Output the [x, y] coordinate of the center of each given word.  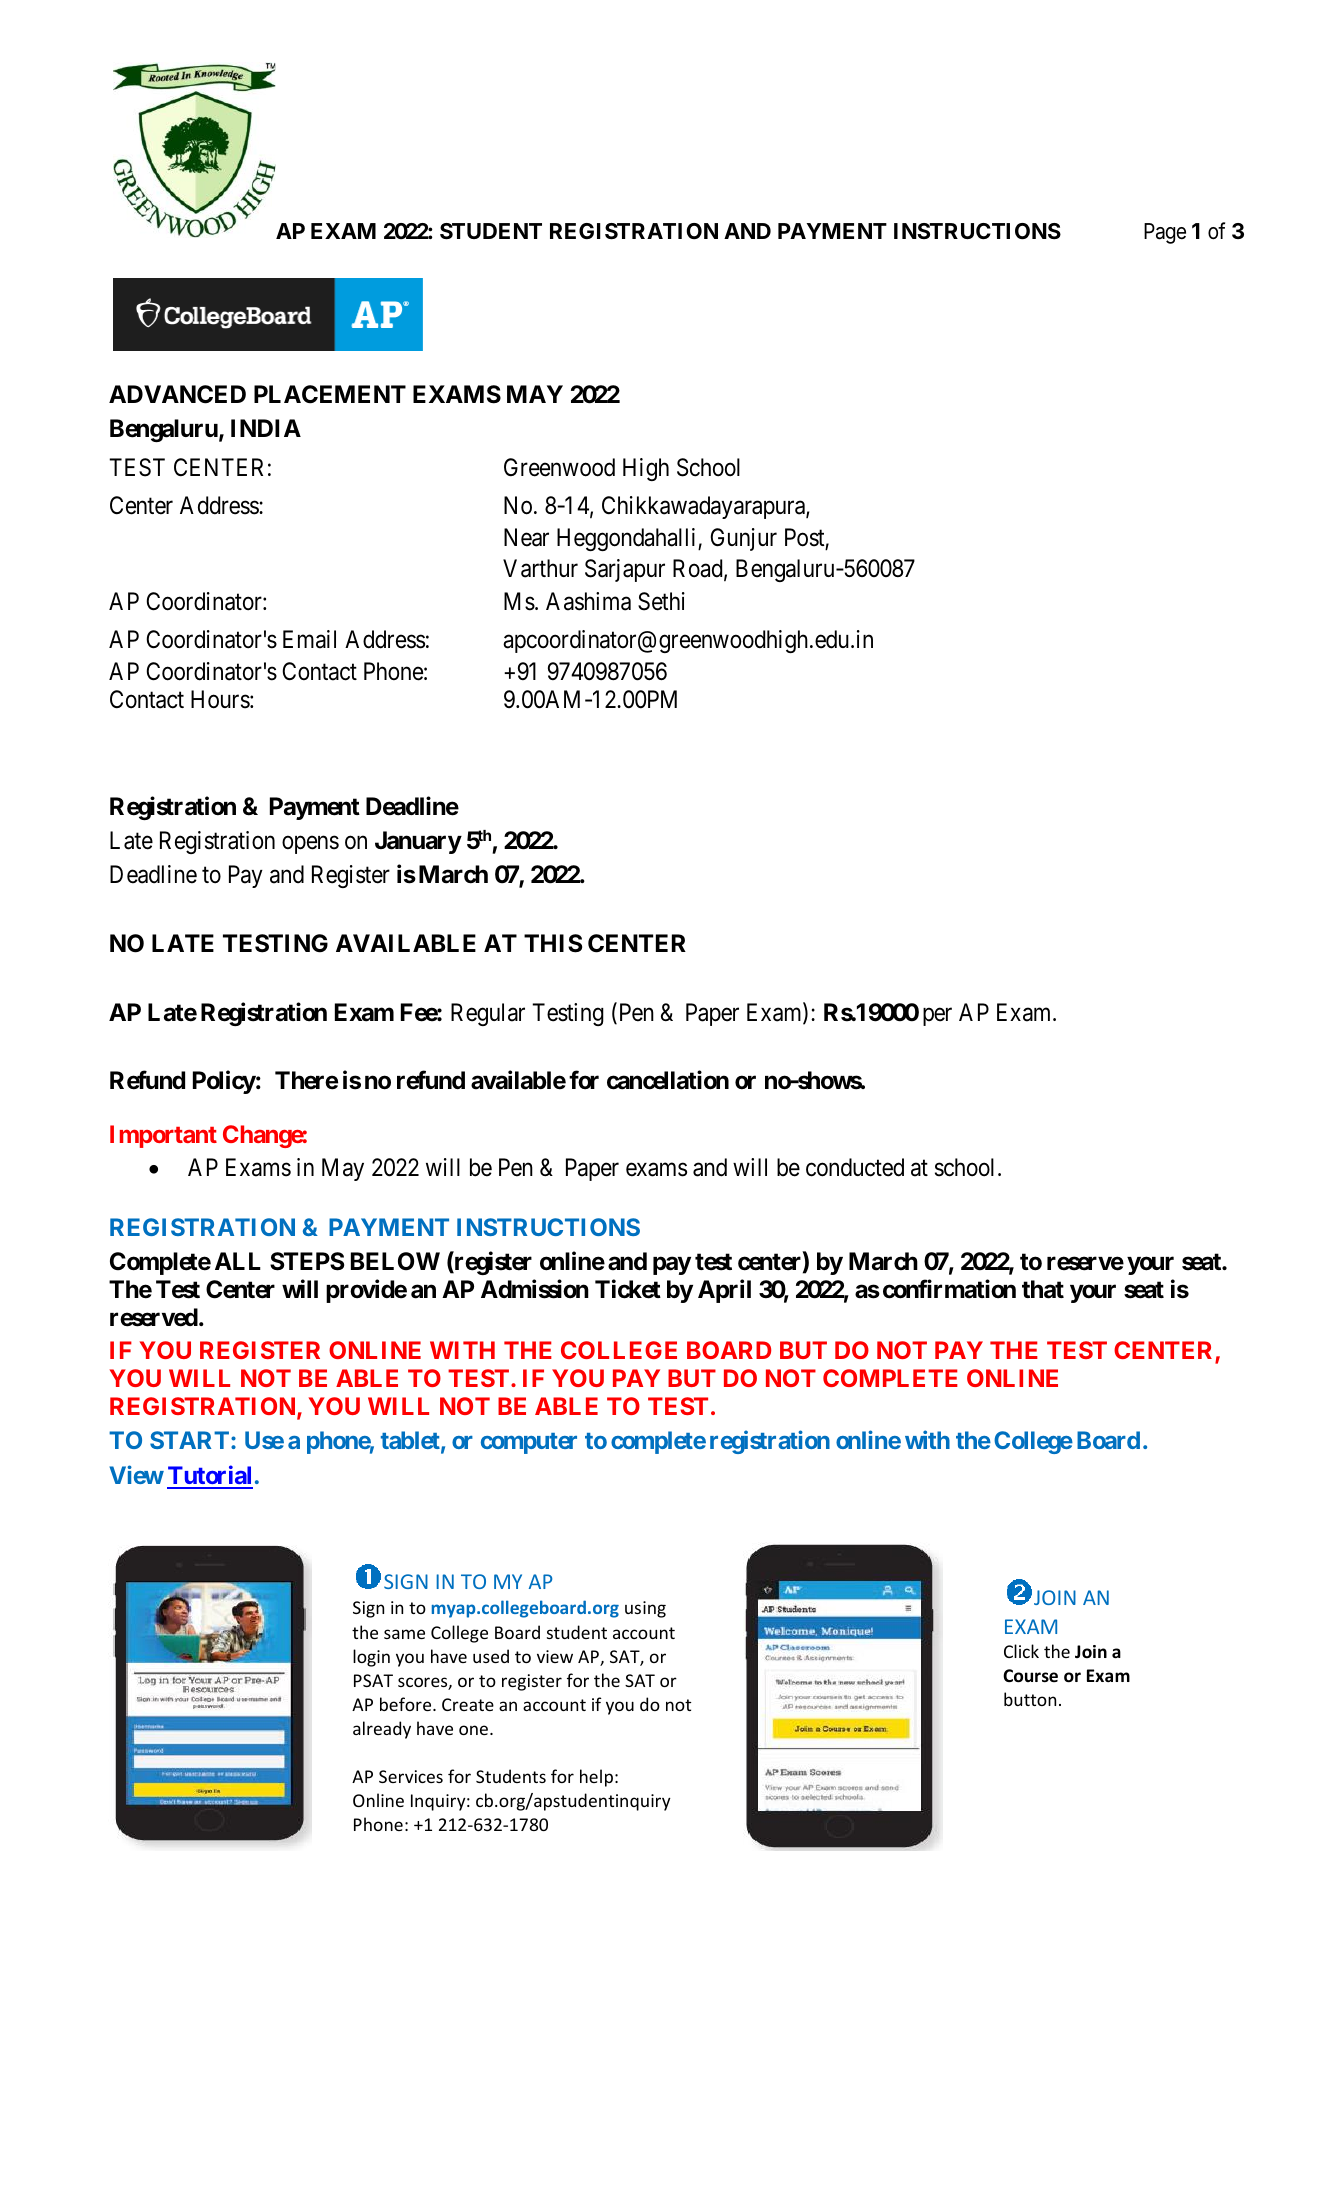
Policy [224, 1082]
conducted [855, 1167]
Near [526, 537]
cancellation [668, 1080]
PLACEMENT [330, 394]
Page [1165, 233]
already [382, 1730]
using [645, 1609]
